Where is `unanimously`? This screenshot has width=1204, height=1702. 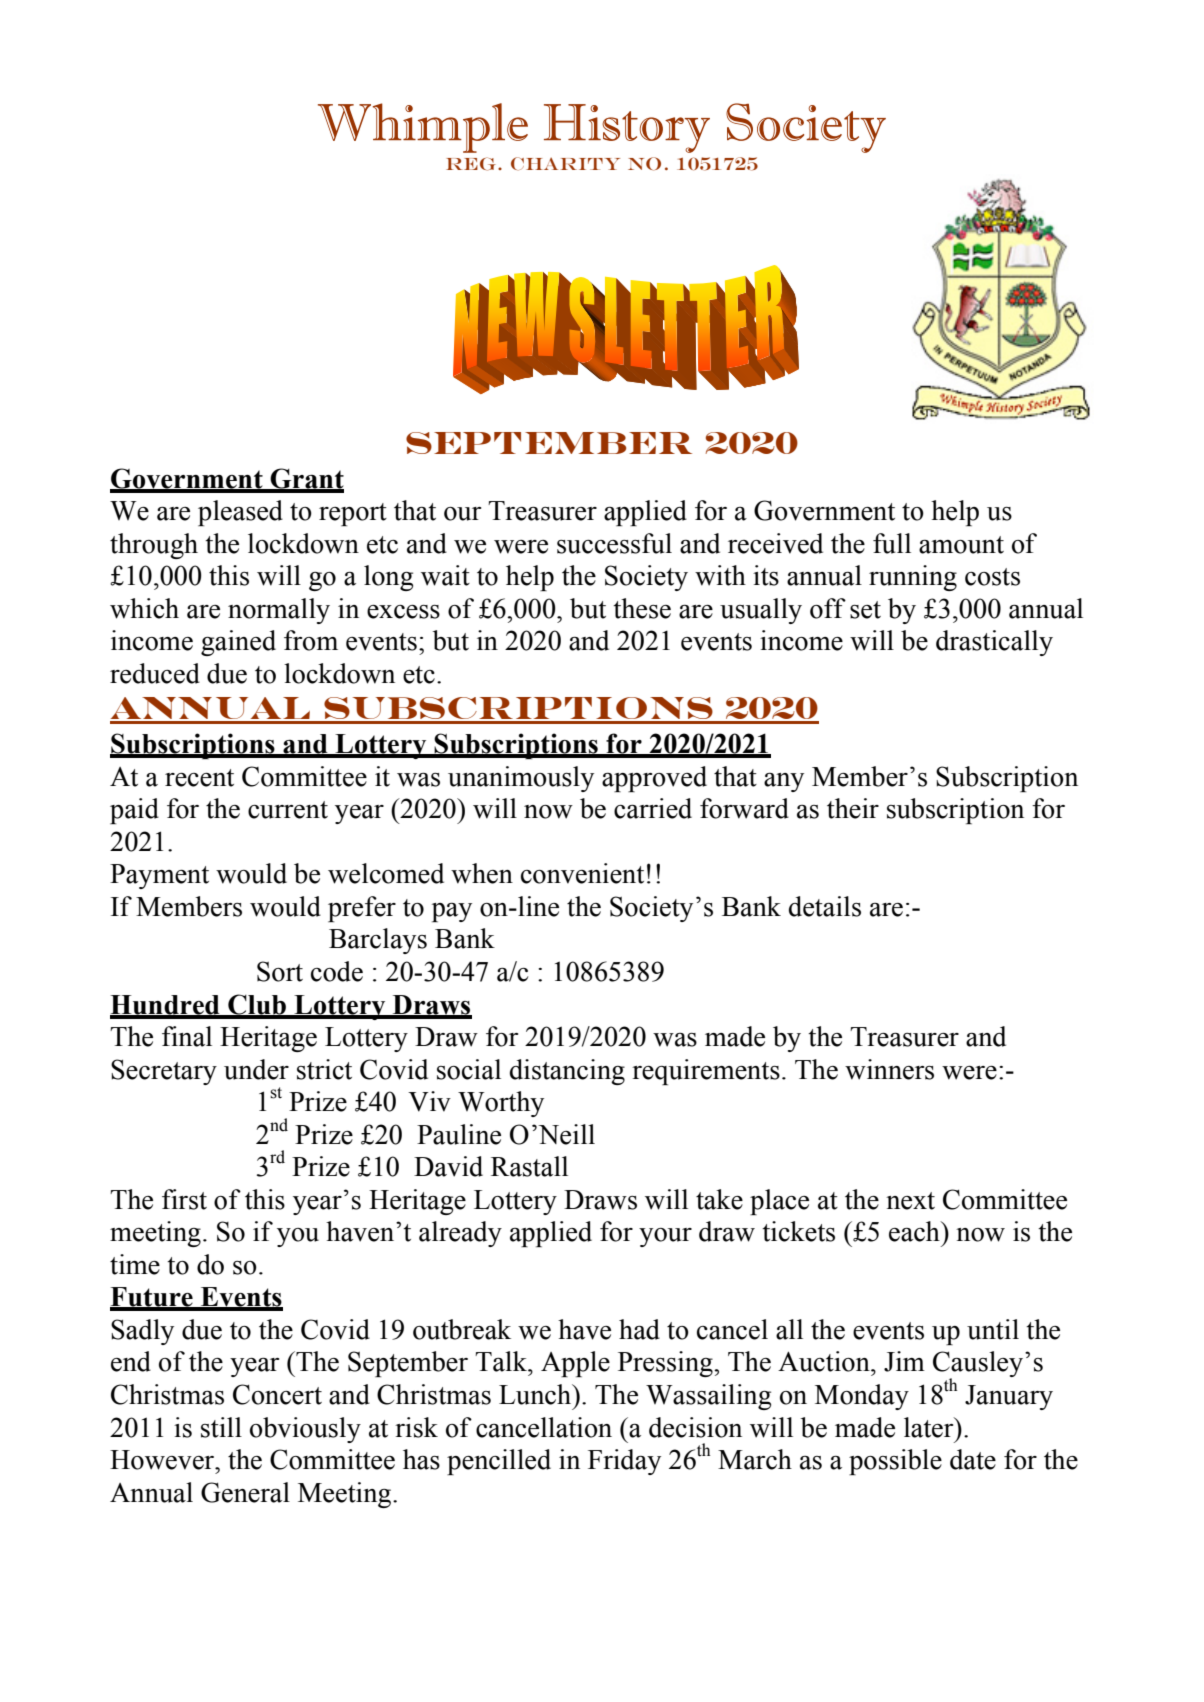
unanimously is located at coordinates (521, 779).
